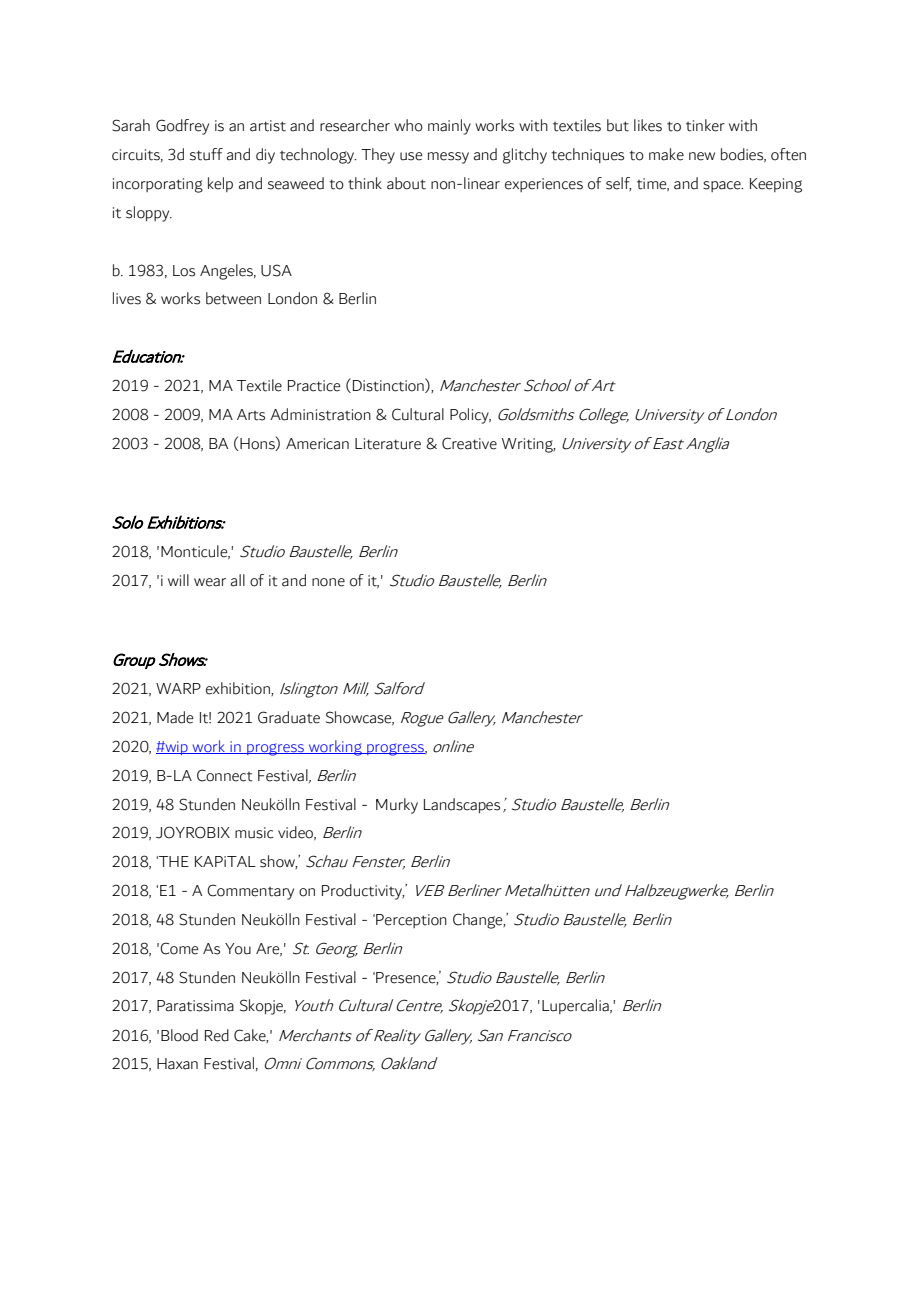 The height and width of the screenshot is (1308, 924). What do you see at coordinates (449, 127) in the screenshot?
I see `mainly` at bounding box center [449, 127].
